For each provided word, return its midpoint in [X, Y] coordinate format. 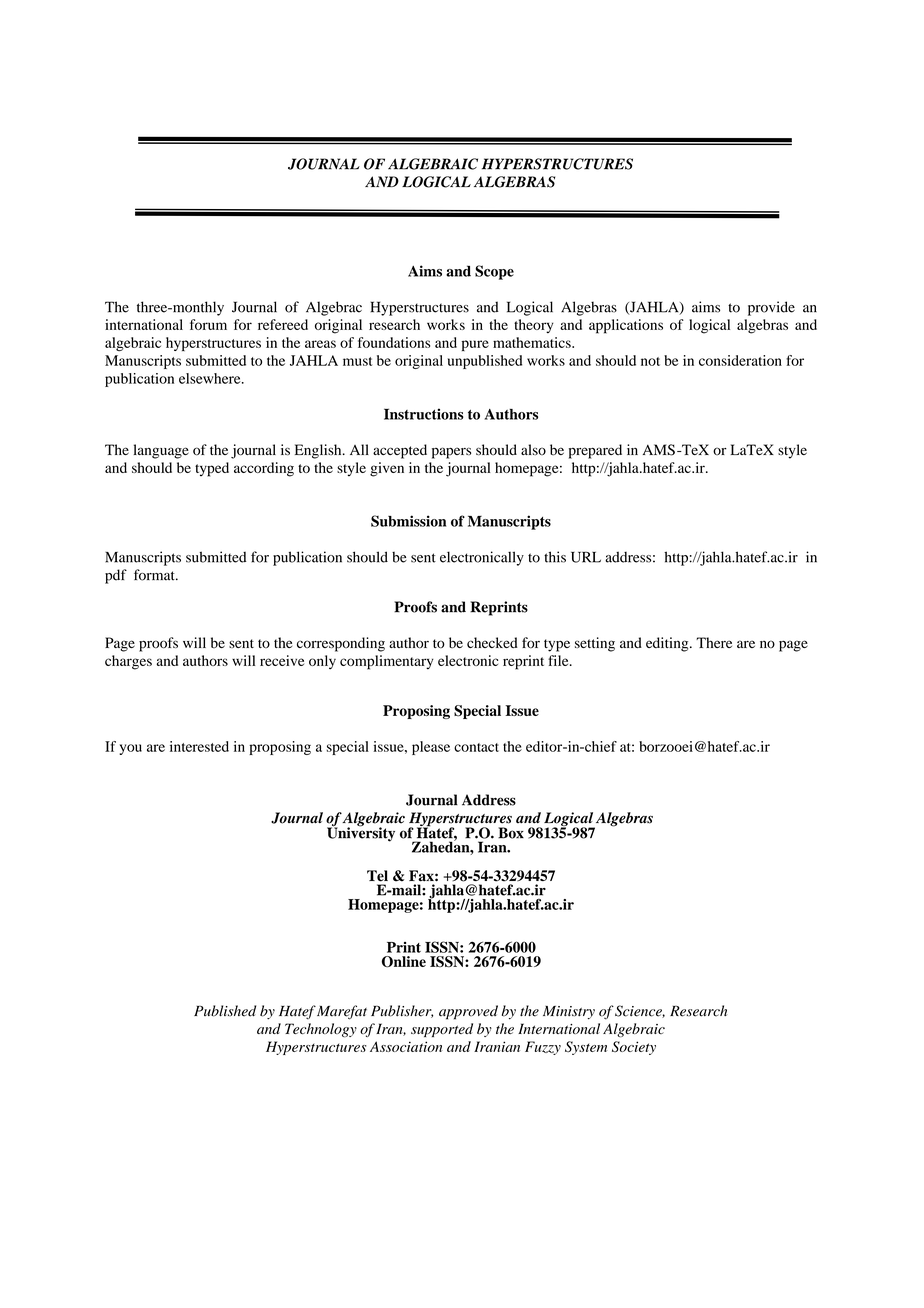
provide [771, 308]
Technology [321, 1030]
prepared [595, 451]
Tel [377, 876]
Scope [494, 272]
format [155, 575]
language [161, 451]
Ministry [569, 1013]
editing [668, 644]
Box [511, 833]
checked [492, 642]
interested [199, 746]
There [714, 642]
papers [451, 453]
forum [208, 324]
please [431, 748]
